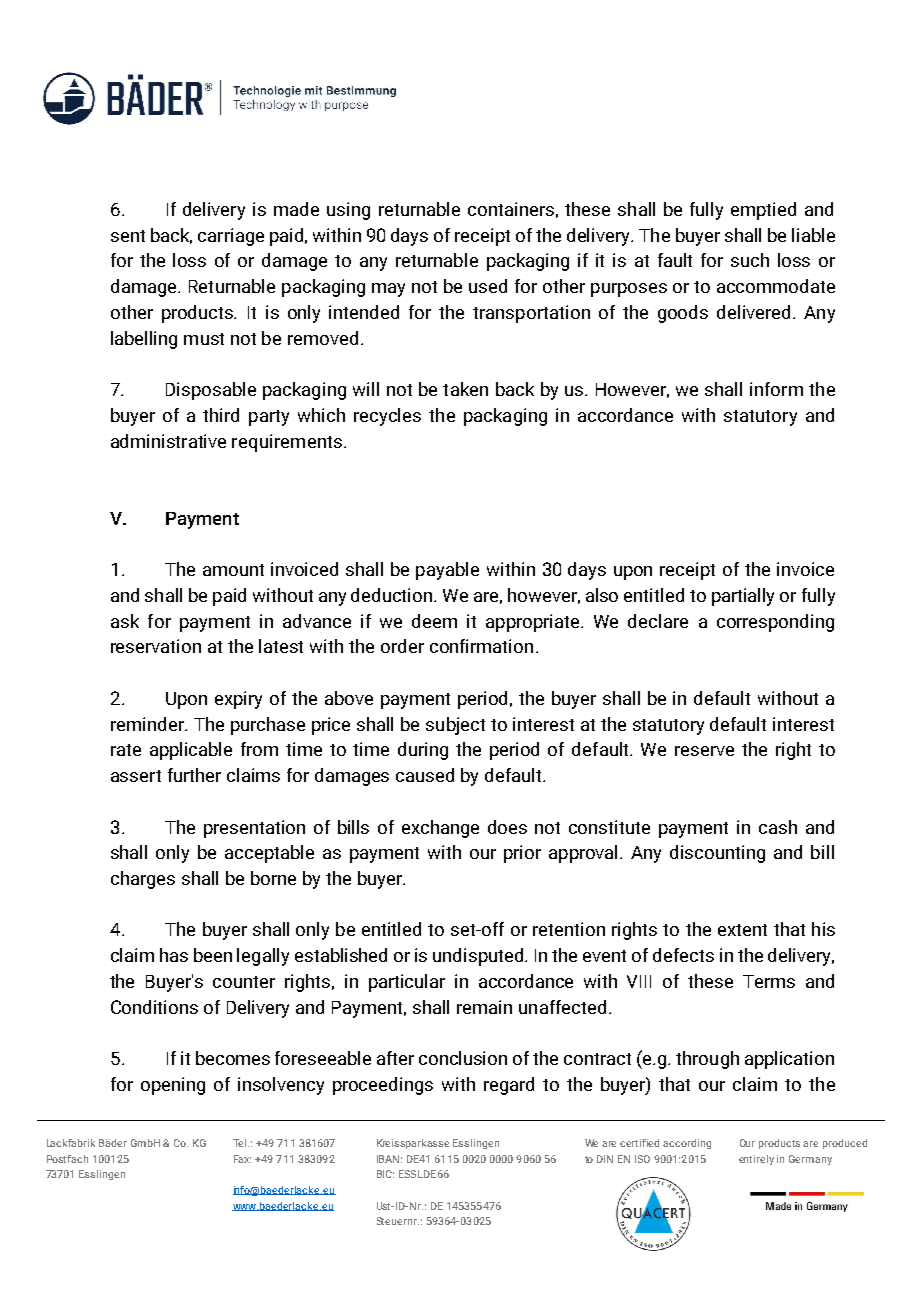 The height and width of the page is (1308, 924). I want to click on expiry, so click(238, 700).
